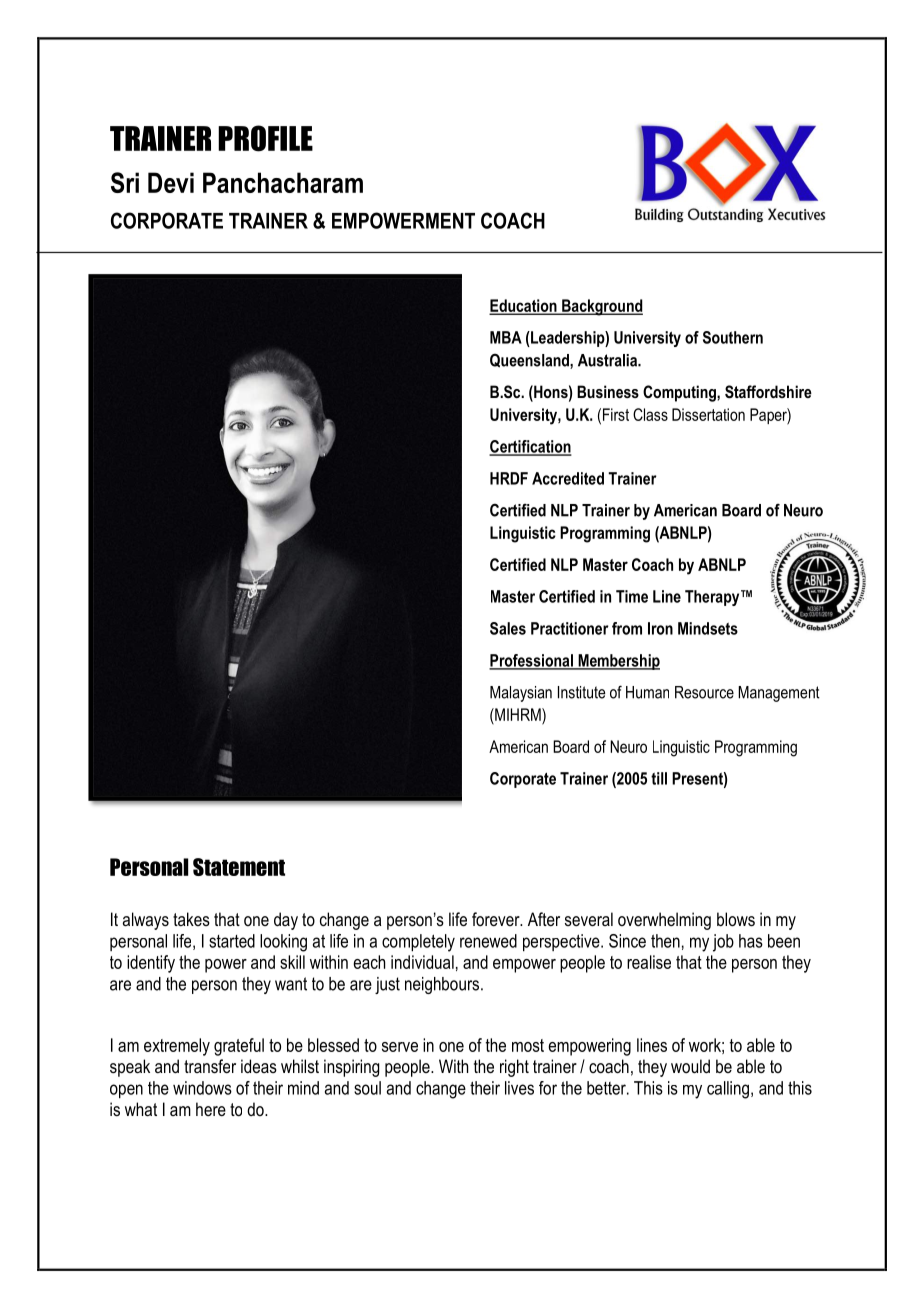  Describe the element at coordinates (601, 307) in the screenshot. I see `Background` at that location.
